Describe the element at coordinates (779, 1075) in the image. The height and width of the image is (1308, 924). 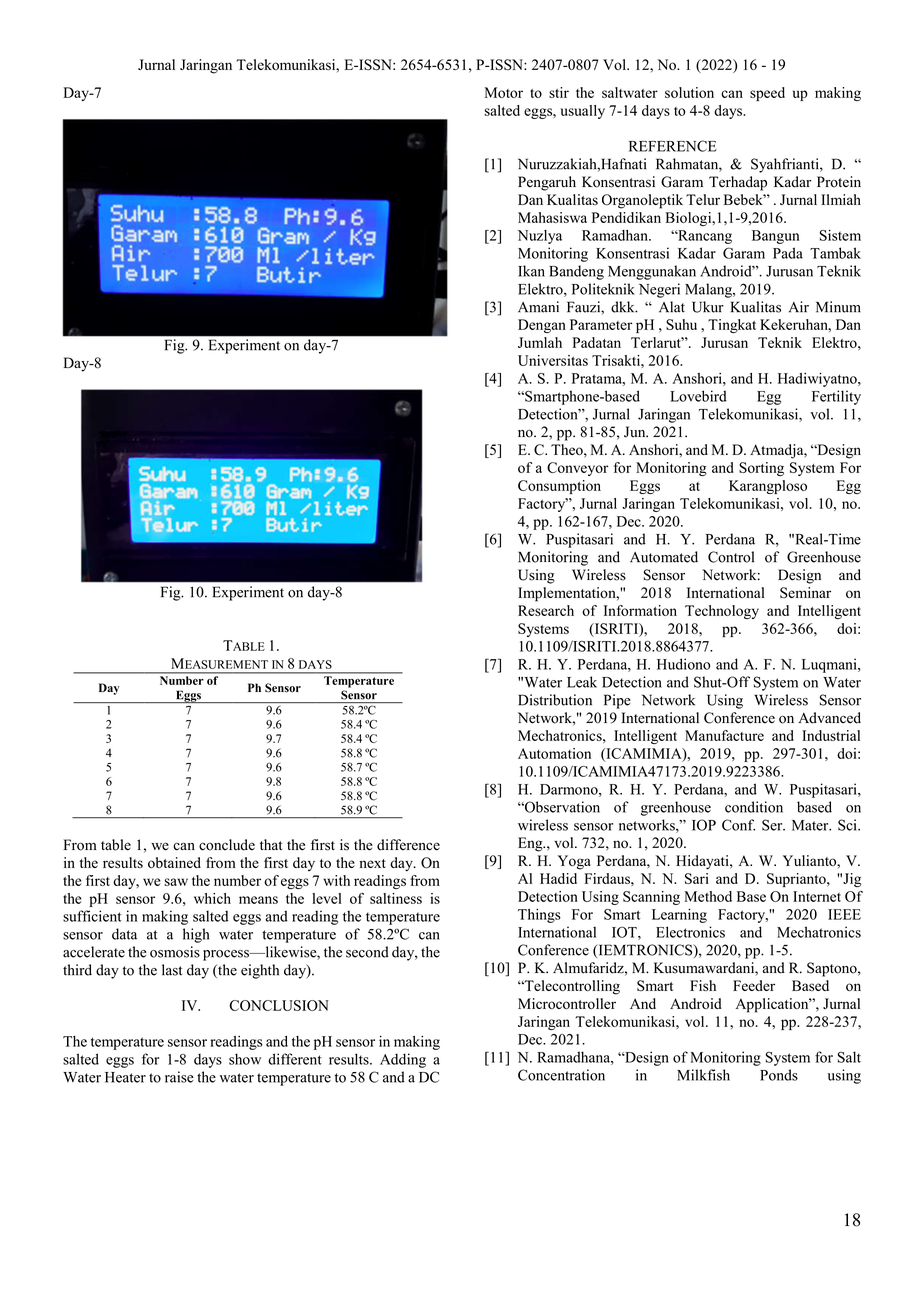
I see `Ponds` at that location.
